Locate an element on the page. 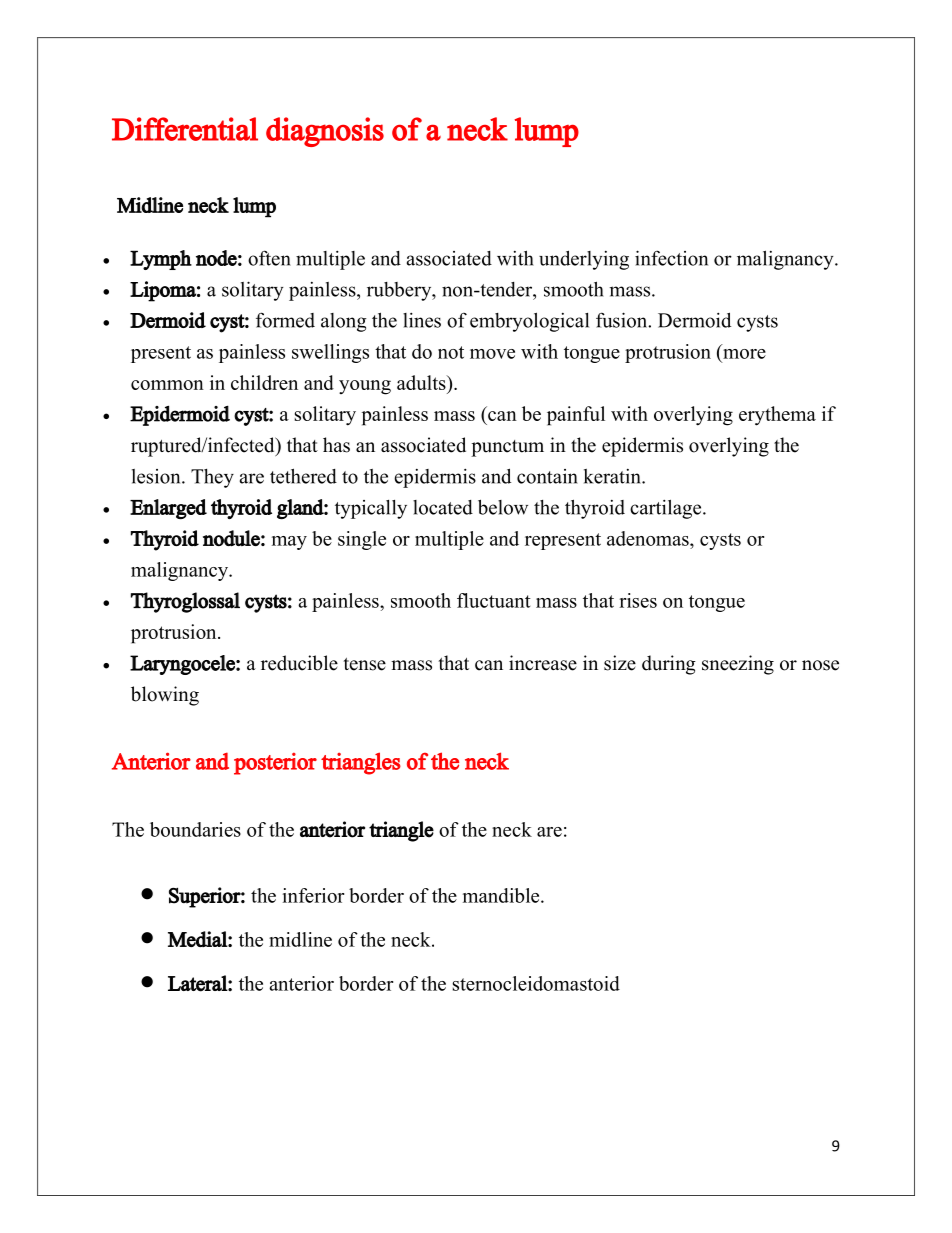 The width and height of the page is (952, 1233). erythema is located at coordinates (777, 416).
